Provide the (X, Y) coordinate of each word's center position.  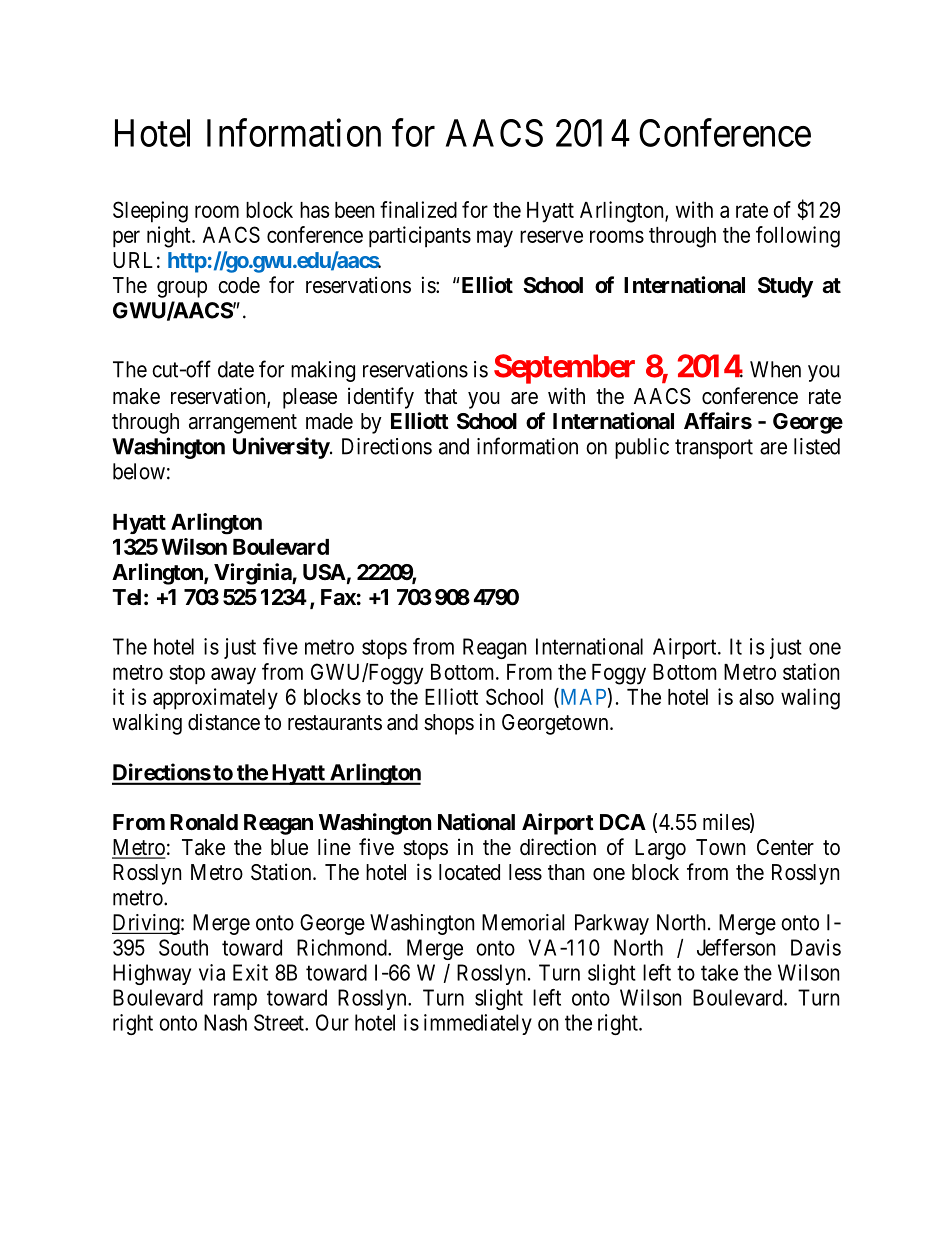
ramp (235, 1001)
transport (714, 449)
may (495, 239)
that (440, 396)
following (798, 237)
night (170, 237)
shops (449, 724)
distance (224, 722)
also (756, 697)
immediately (478, 1024)
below (139, 471)
